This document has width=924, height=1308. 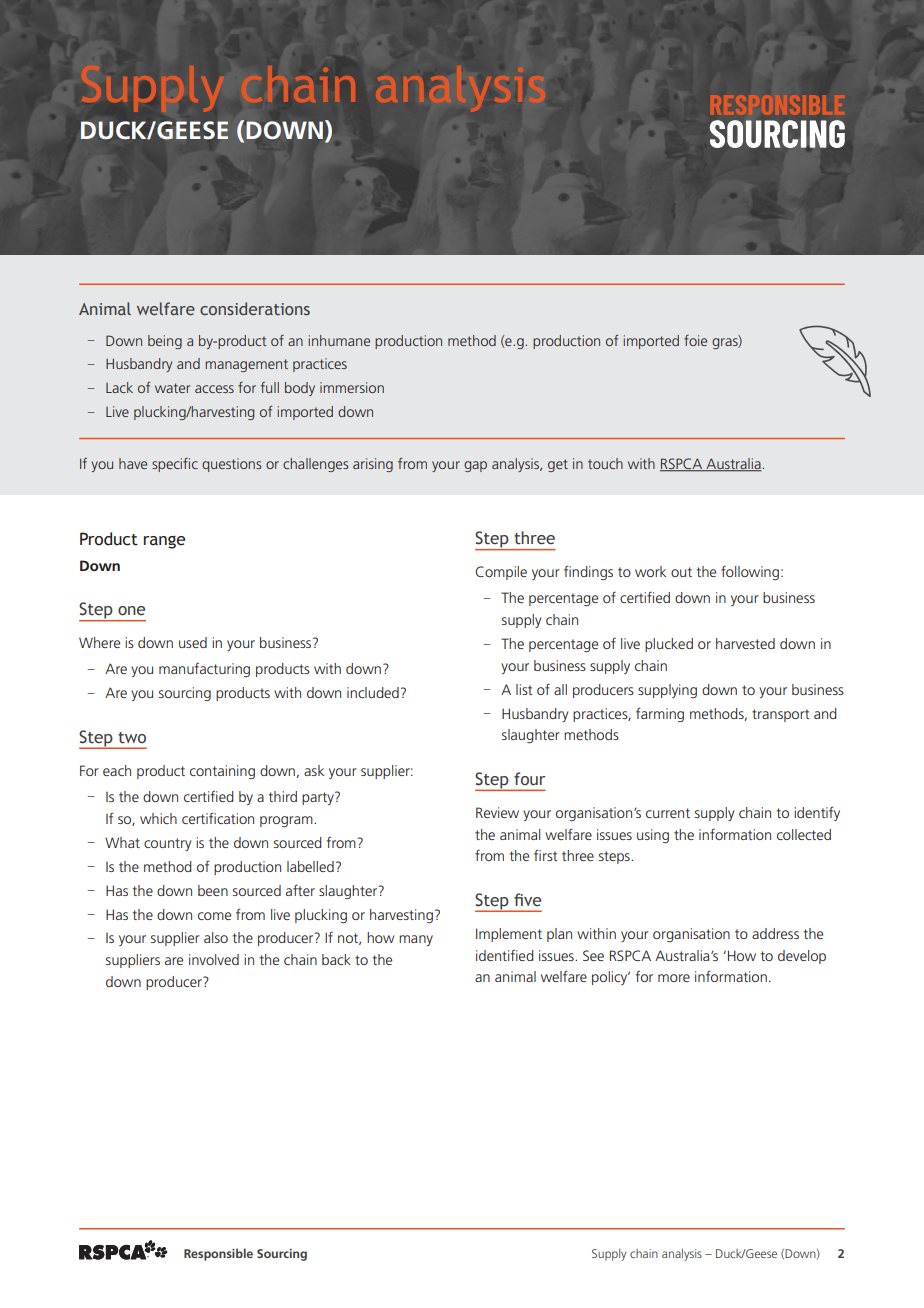 I want to click on more, so click(x=674, y=978).
